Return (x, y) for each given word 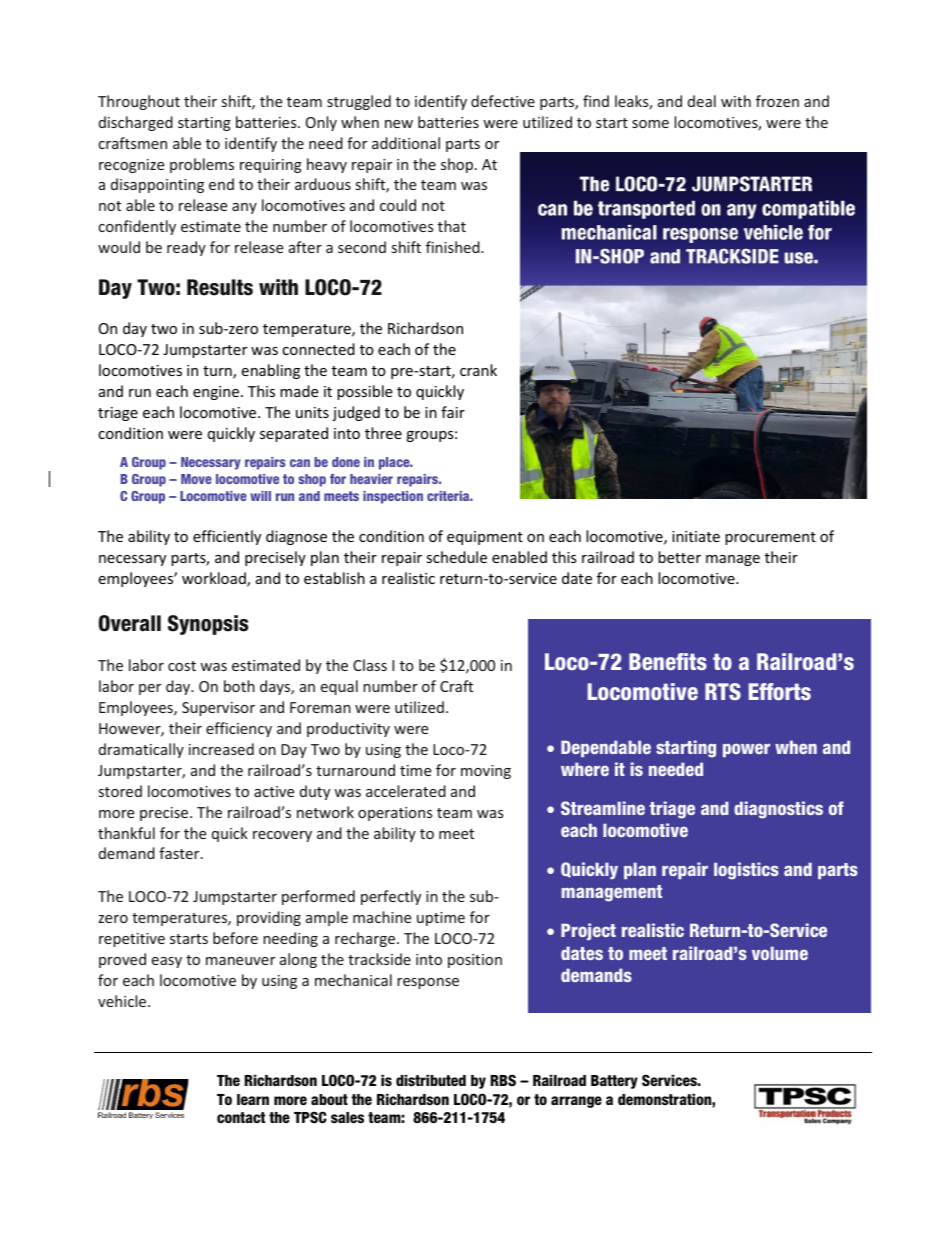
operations (395, 814)
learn (253, 1099)
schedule (456, 557)
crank (478, 370)
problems (202, 165)
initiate (696, 536)
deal (702, 101)
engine (216, 393)
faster (180, 853)
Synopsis (208, 625)
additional (406, 143)
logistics (746, 871)
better (679, 557)
